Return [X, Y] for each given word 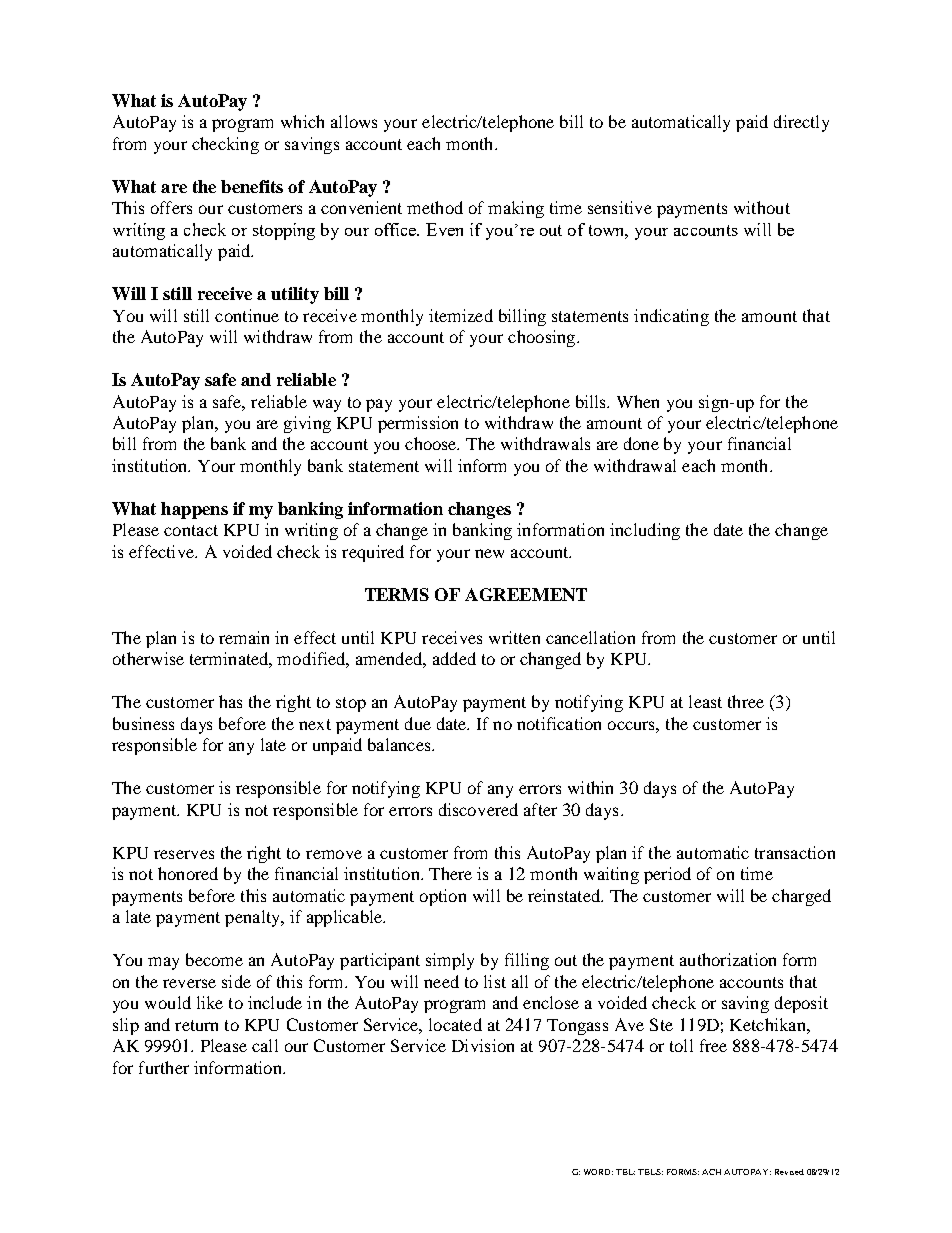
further [164, 1067]
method [435, 207]
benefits [252, 186]
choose [432, 443]
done [641, 443]
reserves [184, 854]
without [762, 207]
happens [194, 510]
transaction [795, 852]
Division [483, 1045]
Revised [789, 1172]
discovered [478, 809]
